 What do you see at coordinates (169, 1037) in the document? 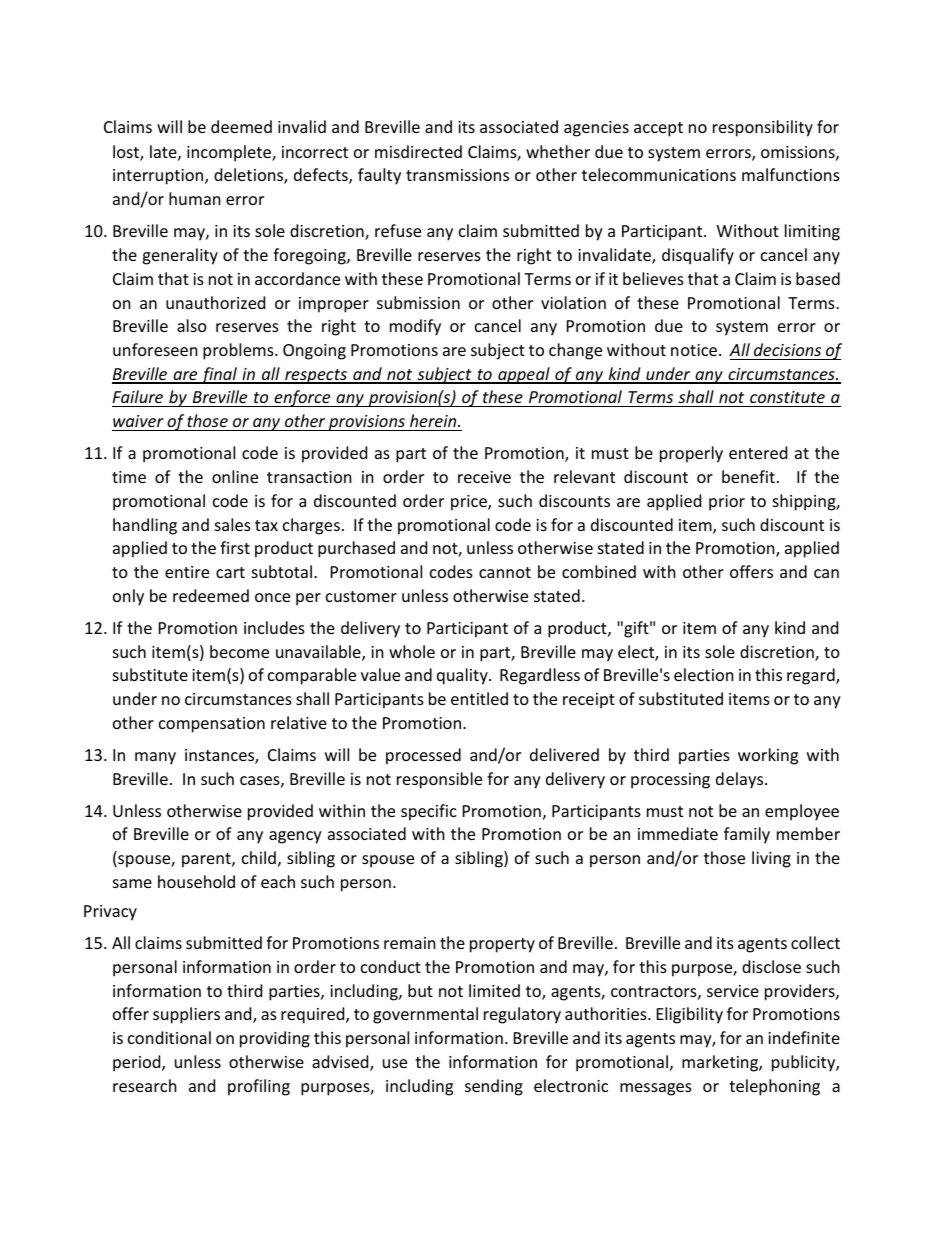
I see `conditional` at bounding box center [169, 1037].
